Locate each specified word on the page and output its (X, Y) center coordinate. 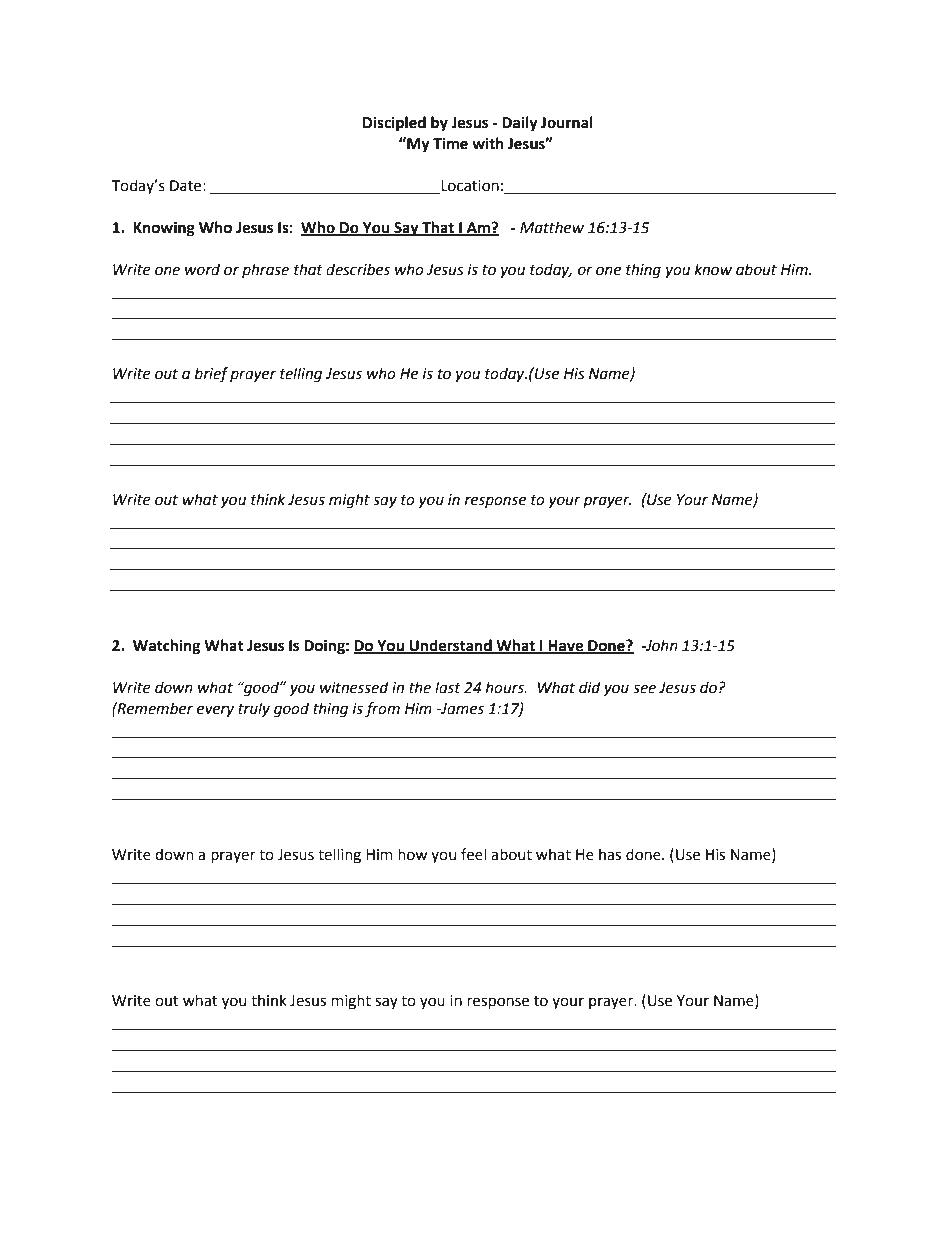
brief (211, 375)
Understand (450, 646)
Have (566, 647)
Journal (567, 122)
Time (450, 144)
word (202, 269)
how (412, 854)
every (215, 711)
